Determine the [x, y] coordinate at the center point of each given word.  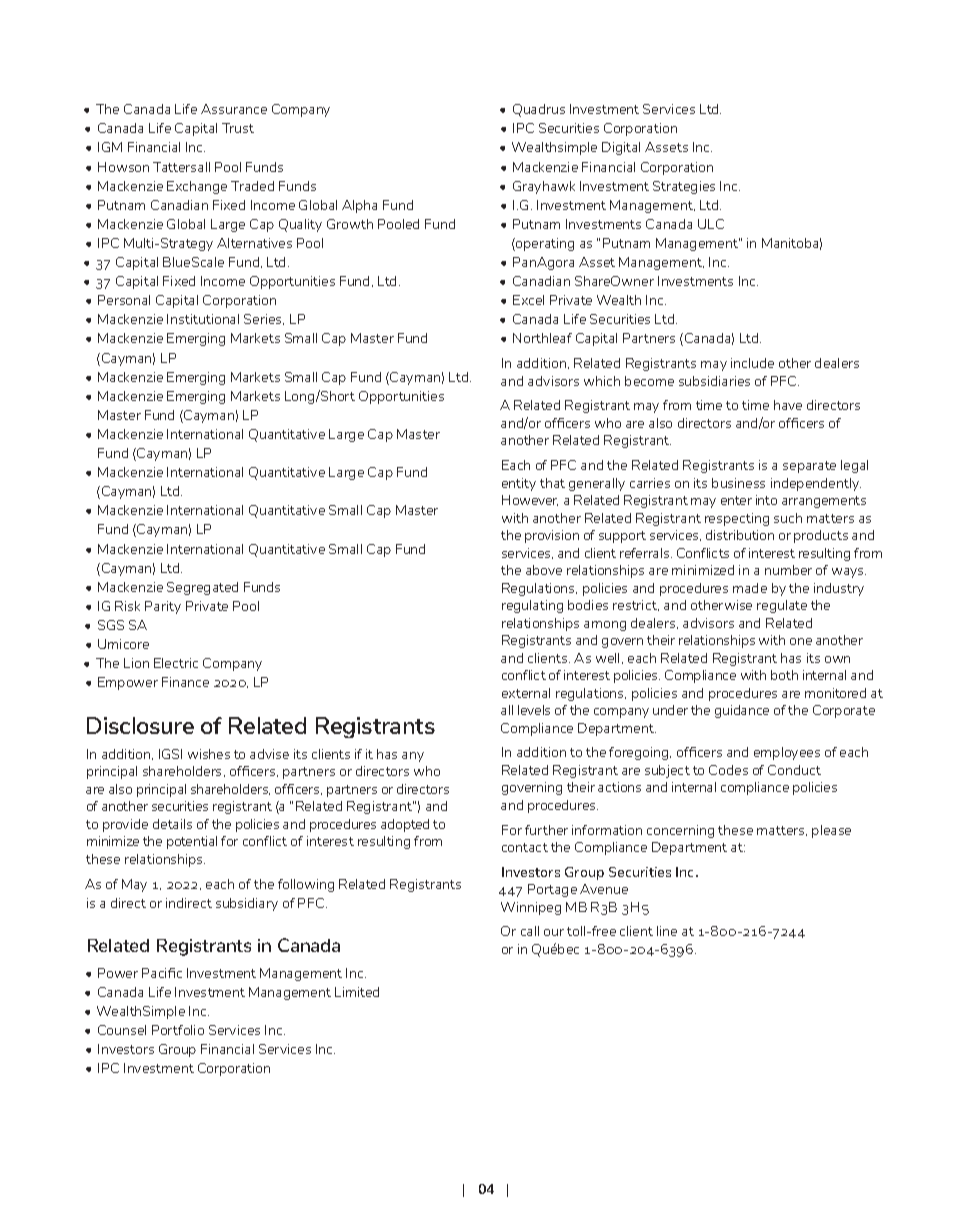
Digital [621, 148]
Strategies [684, 187]
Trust [238, 128]
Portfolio [178, 1030]
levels [534, 710]
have [788, 405]
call [530, 931]
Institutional [203, 319]
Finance [185, 682]
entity [519, 484]
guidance [742, 711]
